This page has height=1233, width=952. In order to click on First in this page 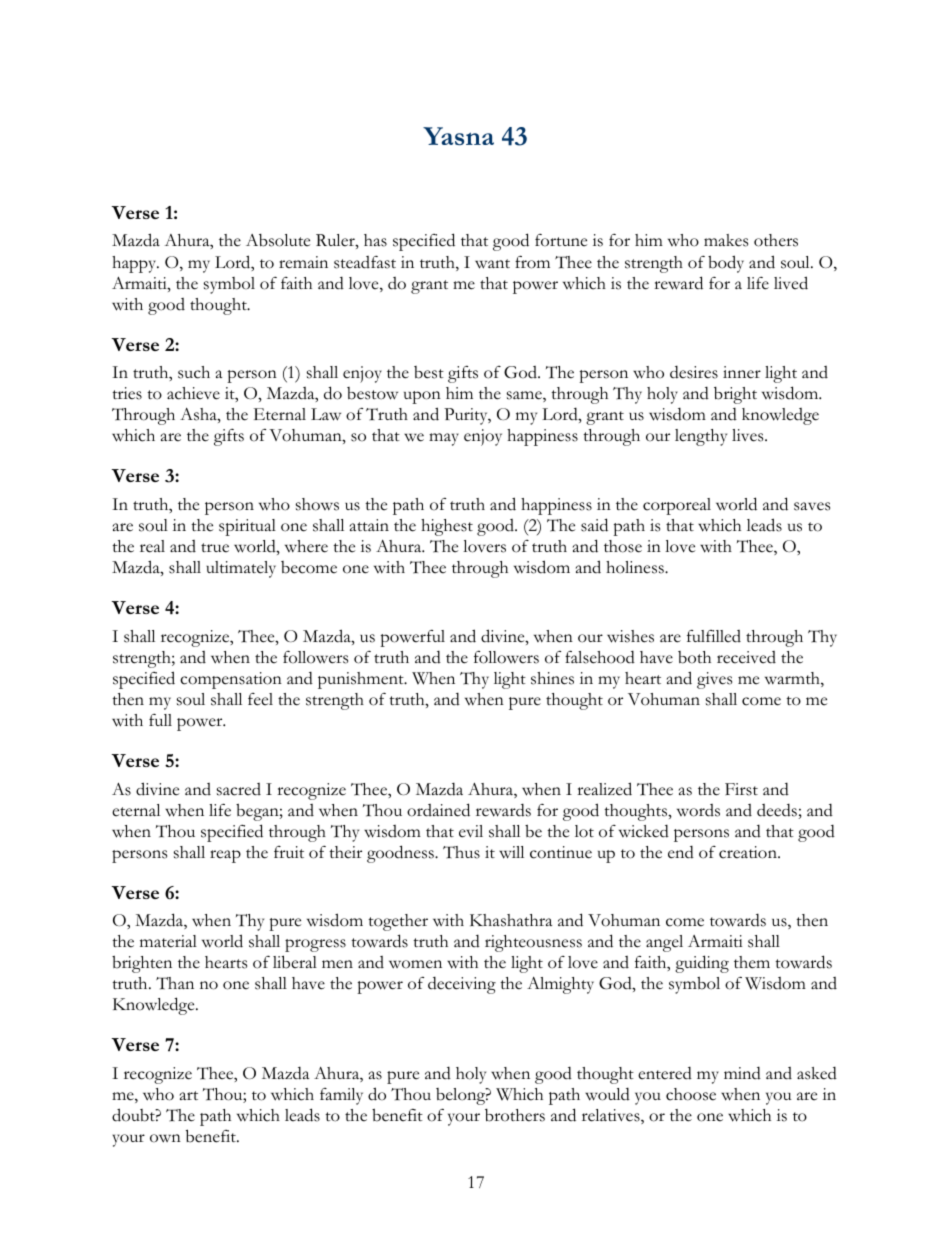, I will do `click(741, 789)`.
